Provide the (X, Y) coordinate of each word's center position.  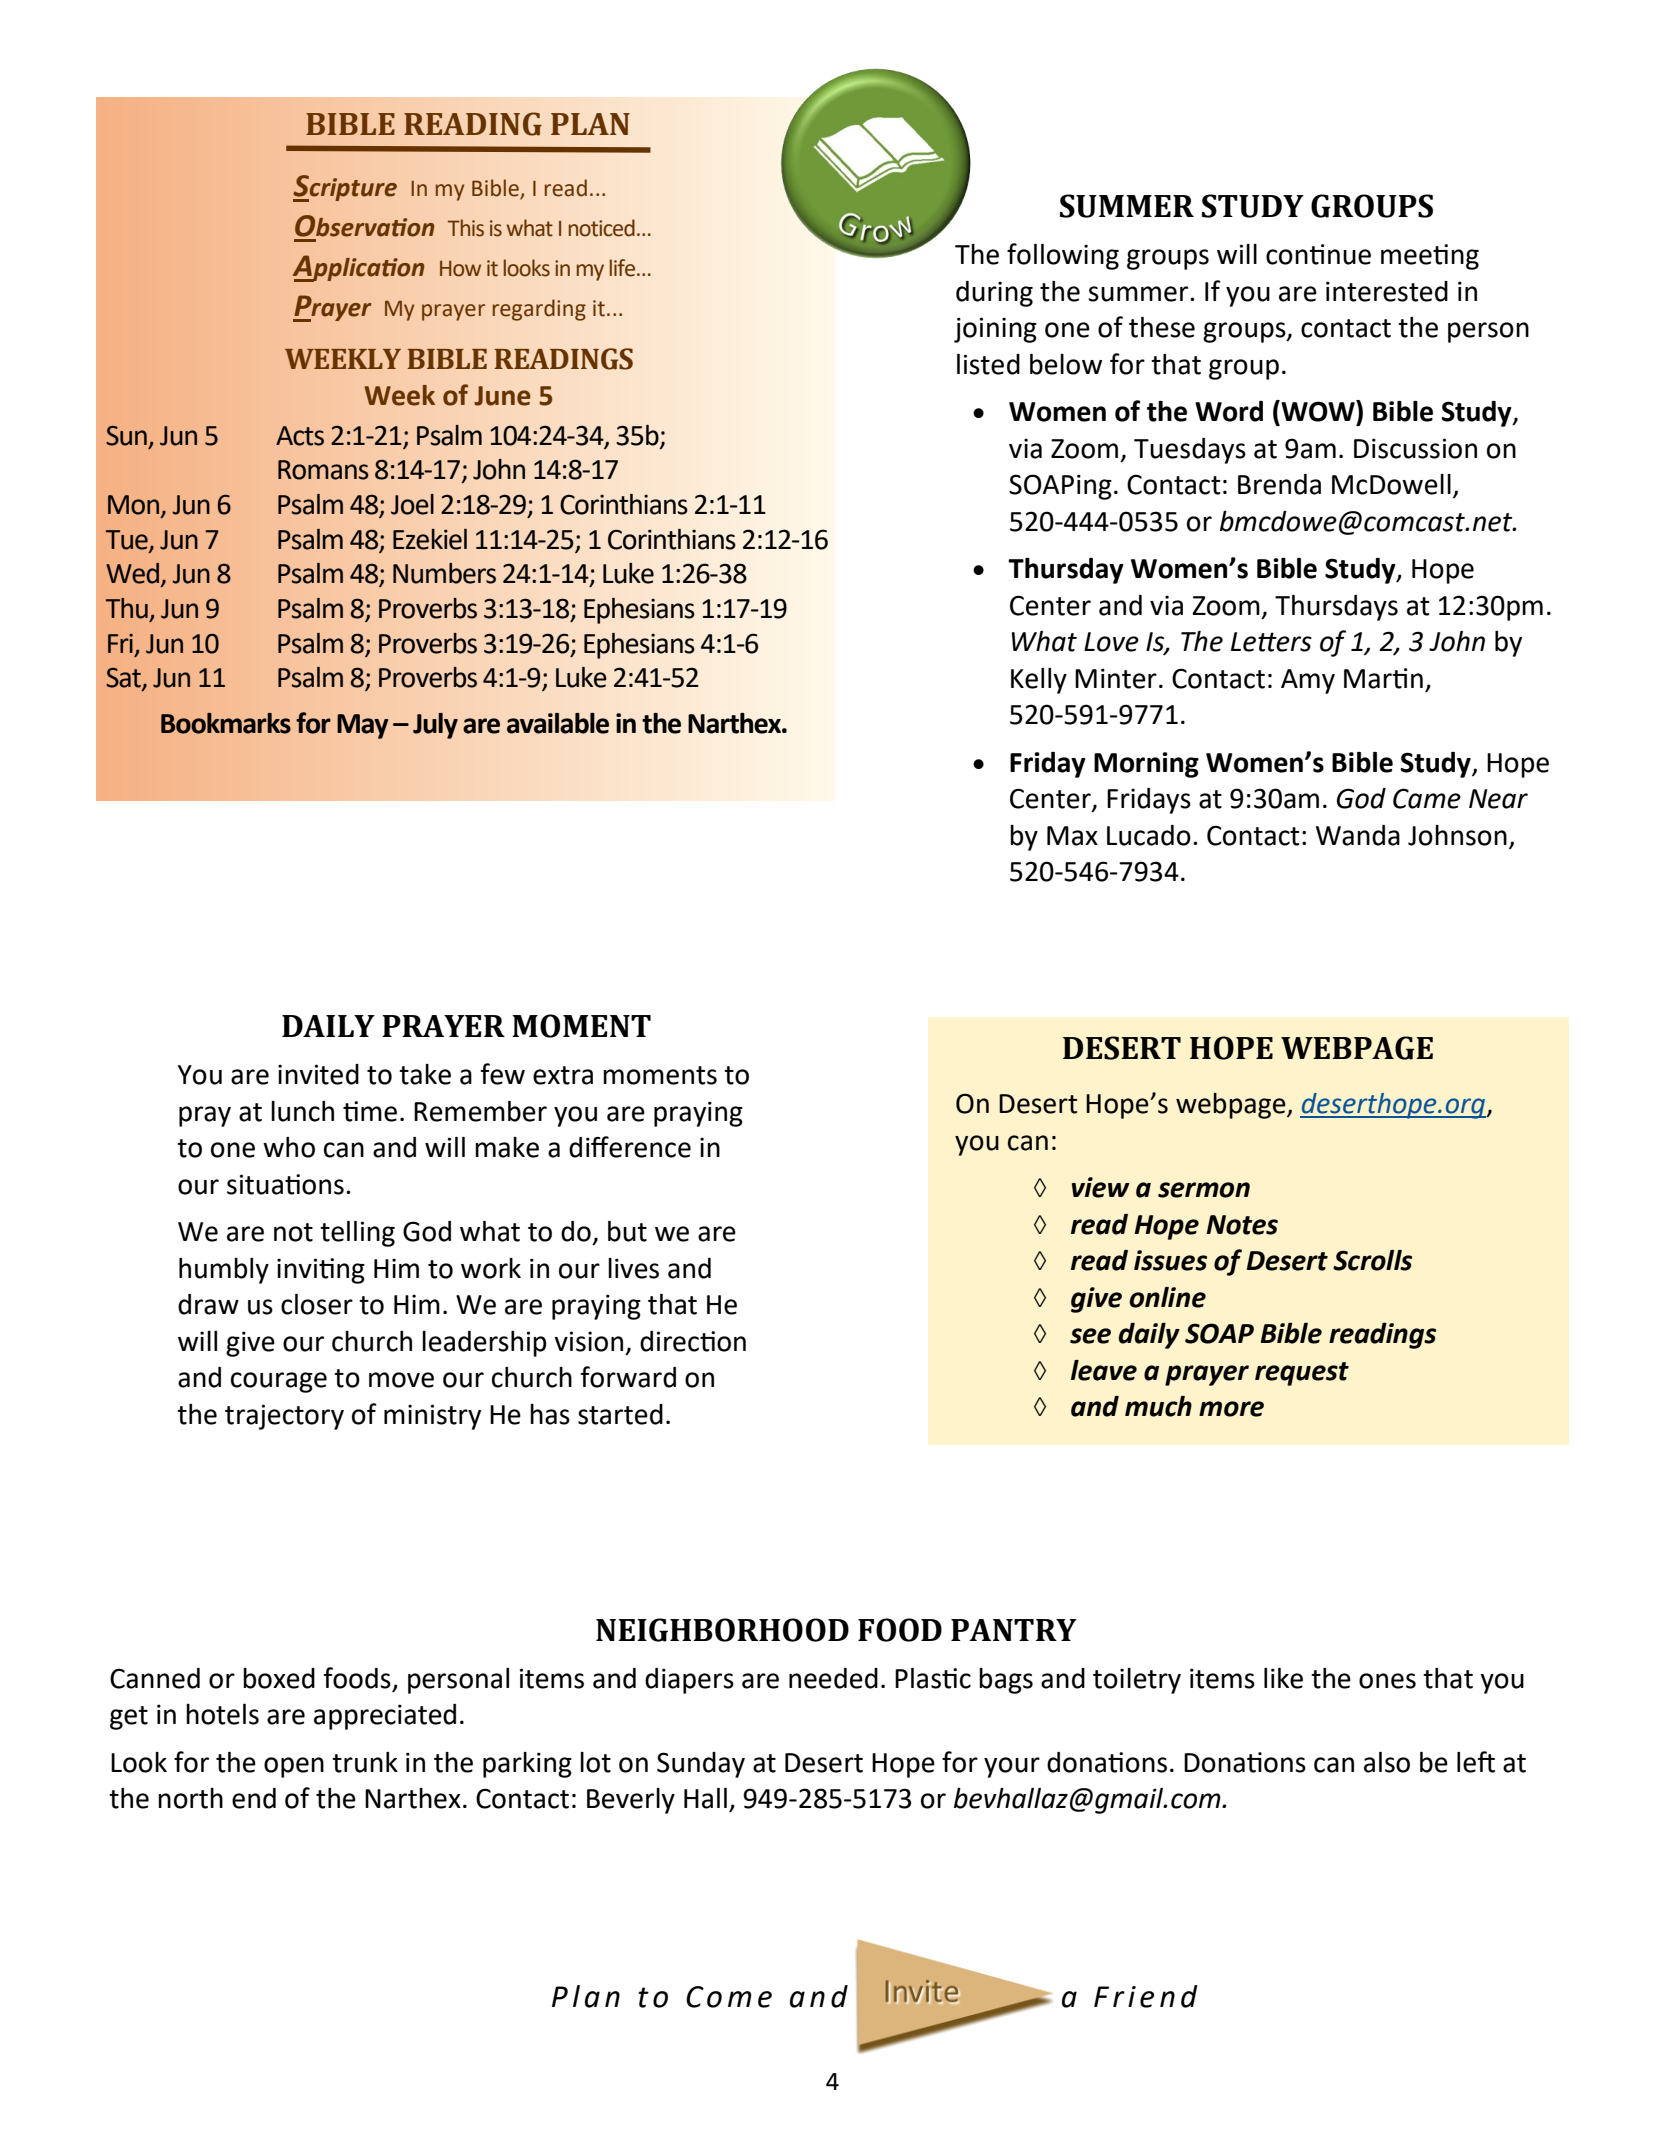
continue (1318, 254)
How (460, 269)
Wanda (1358, 835)
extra (563, 1075)
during (994, 294)
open (294, 1767)
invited (318, 1074)
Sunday (701, 1765)
